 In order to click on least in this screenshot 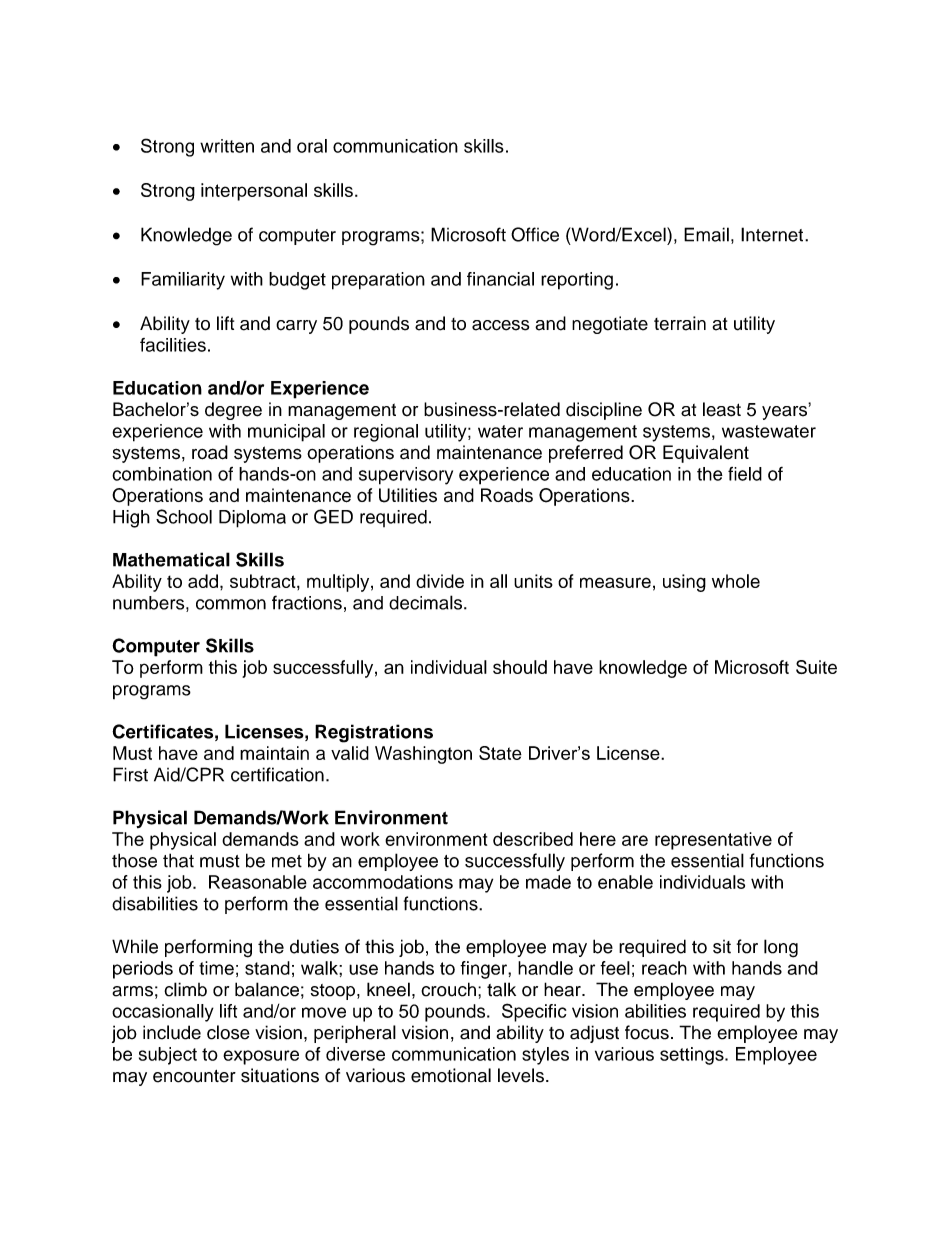, I will do `click(722, 409)`.
